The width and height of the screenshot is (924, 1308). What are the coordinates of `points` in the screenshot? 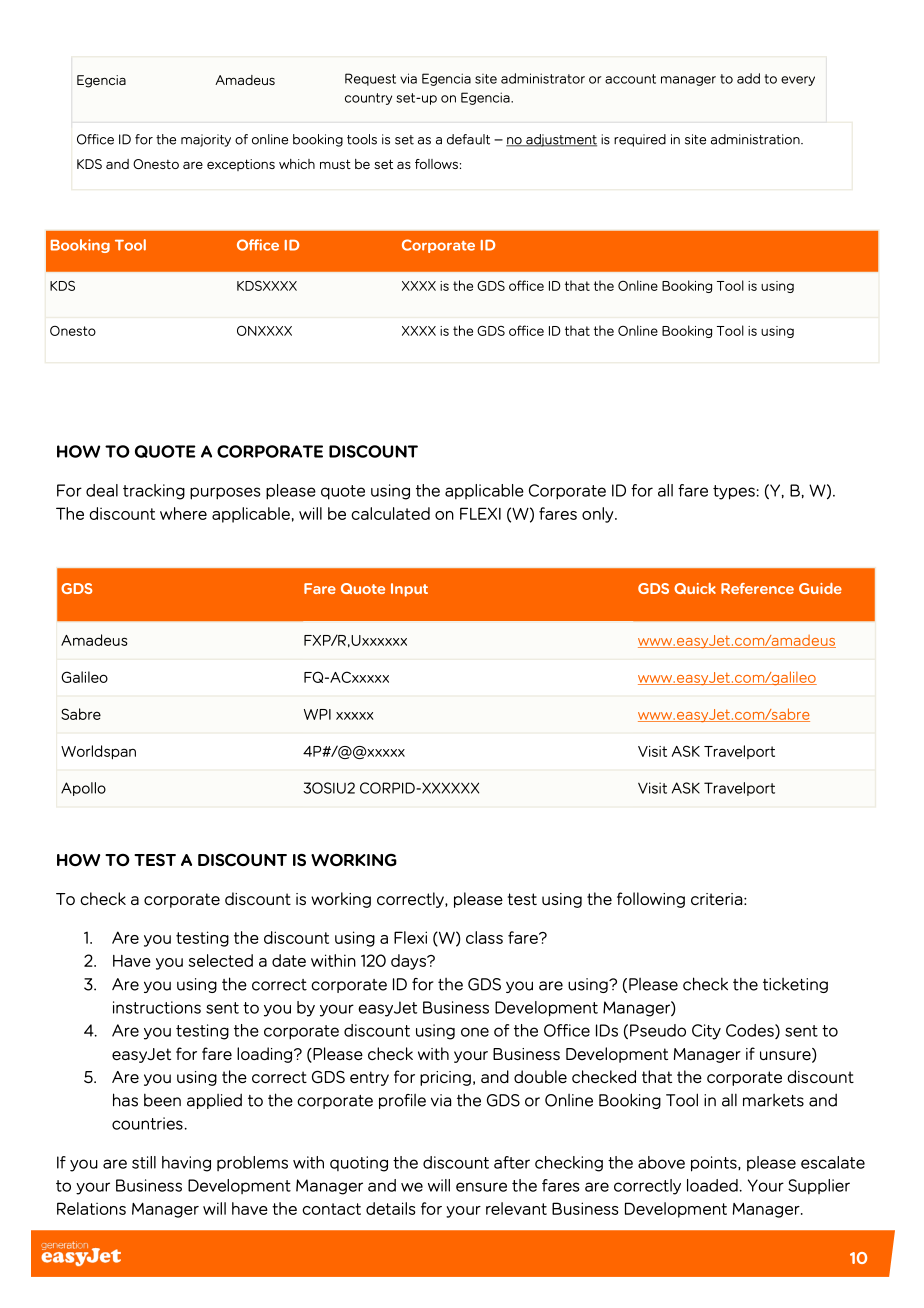 It's located at (715, 1164).
